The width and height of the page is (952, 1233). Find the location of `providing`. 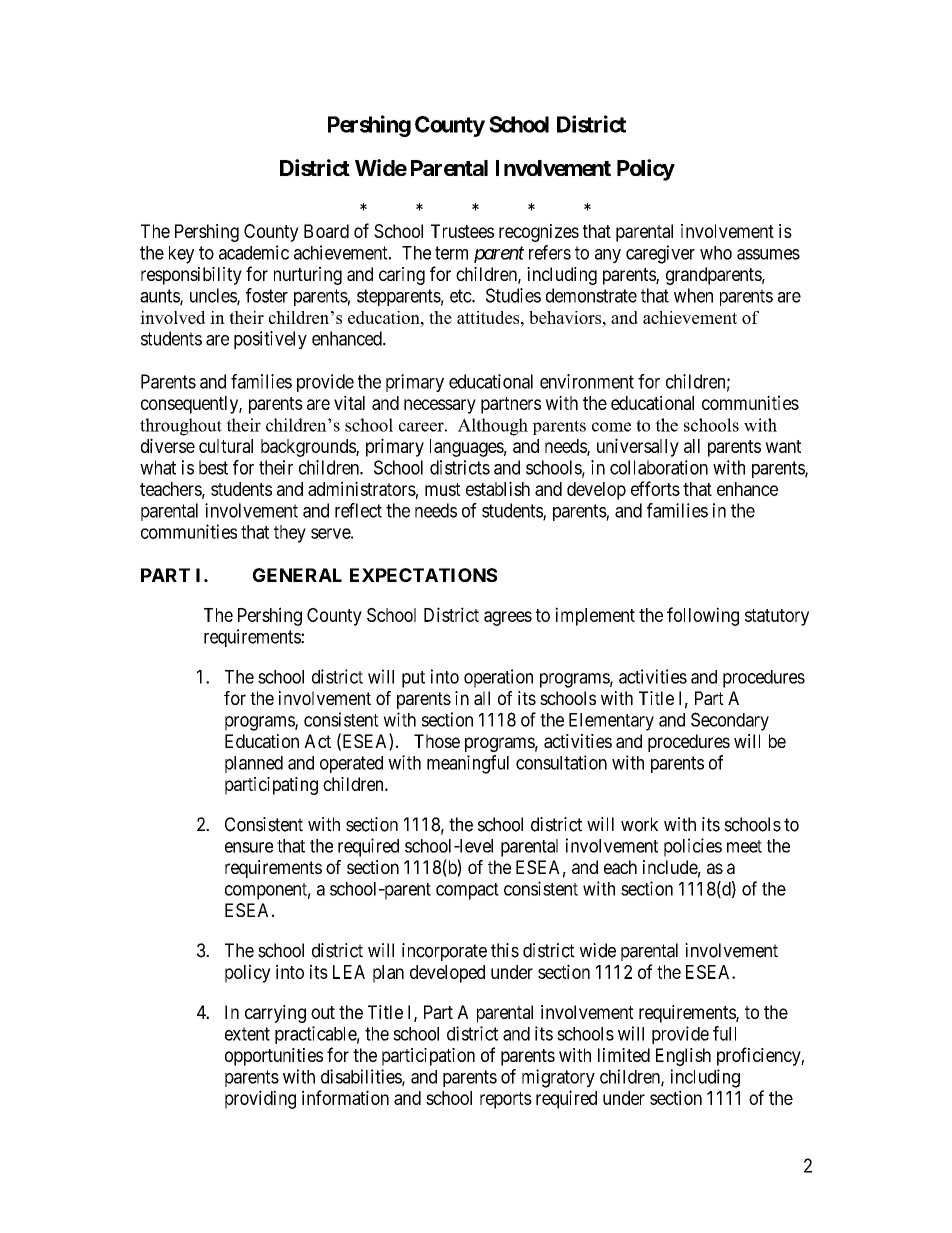

providing is located at coordinates (260, 1099).
